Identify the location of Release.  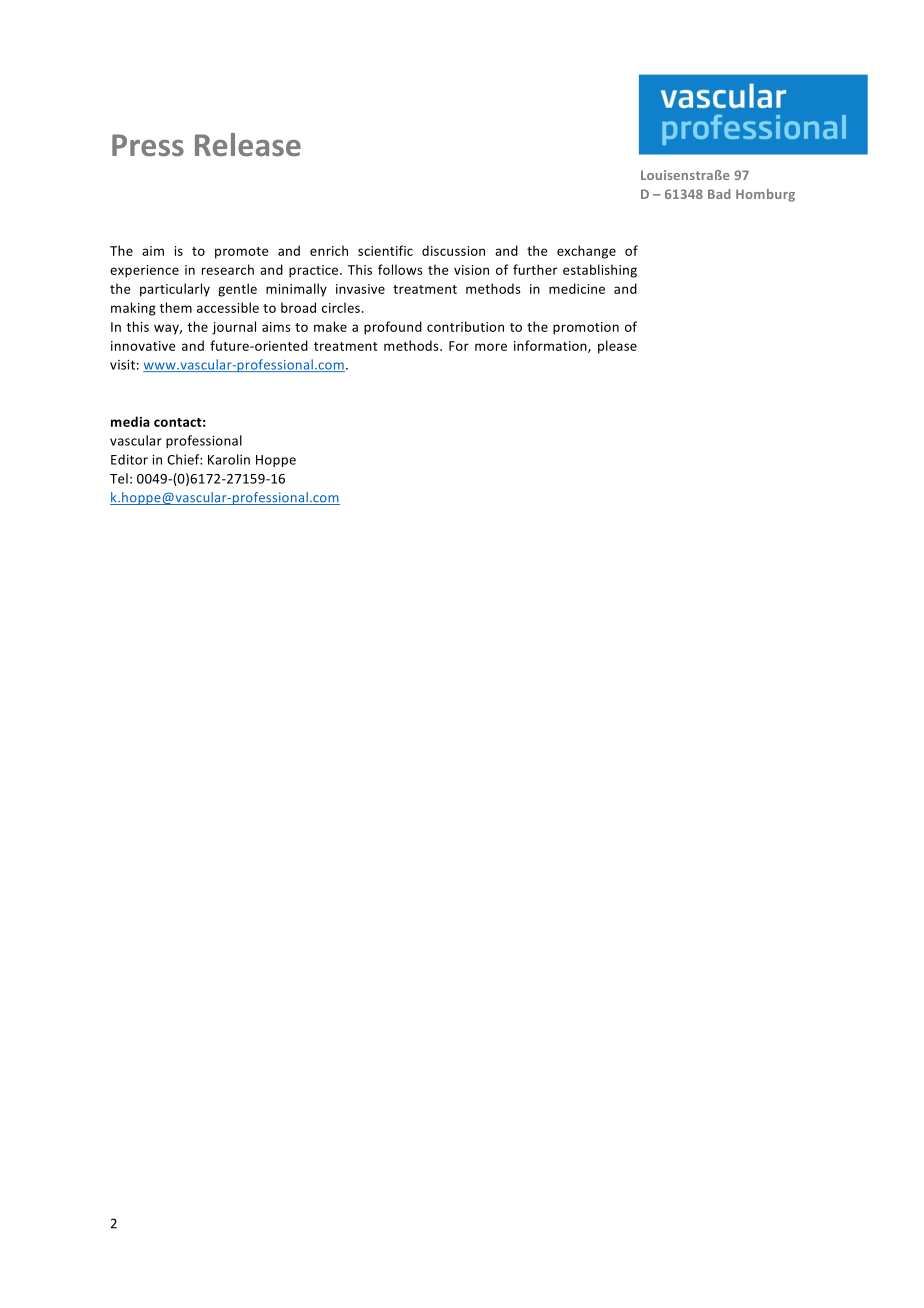
(248, 144).
